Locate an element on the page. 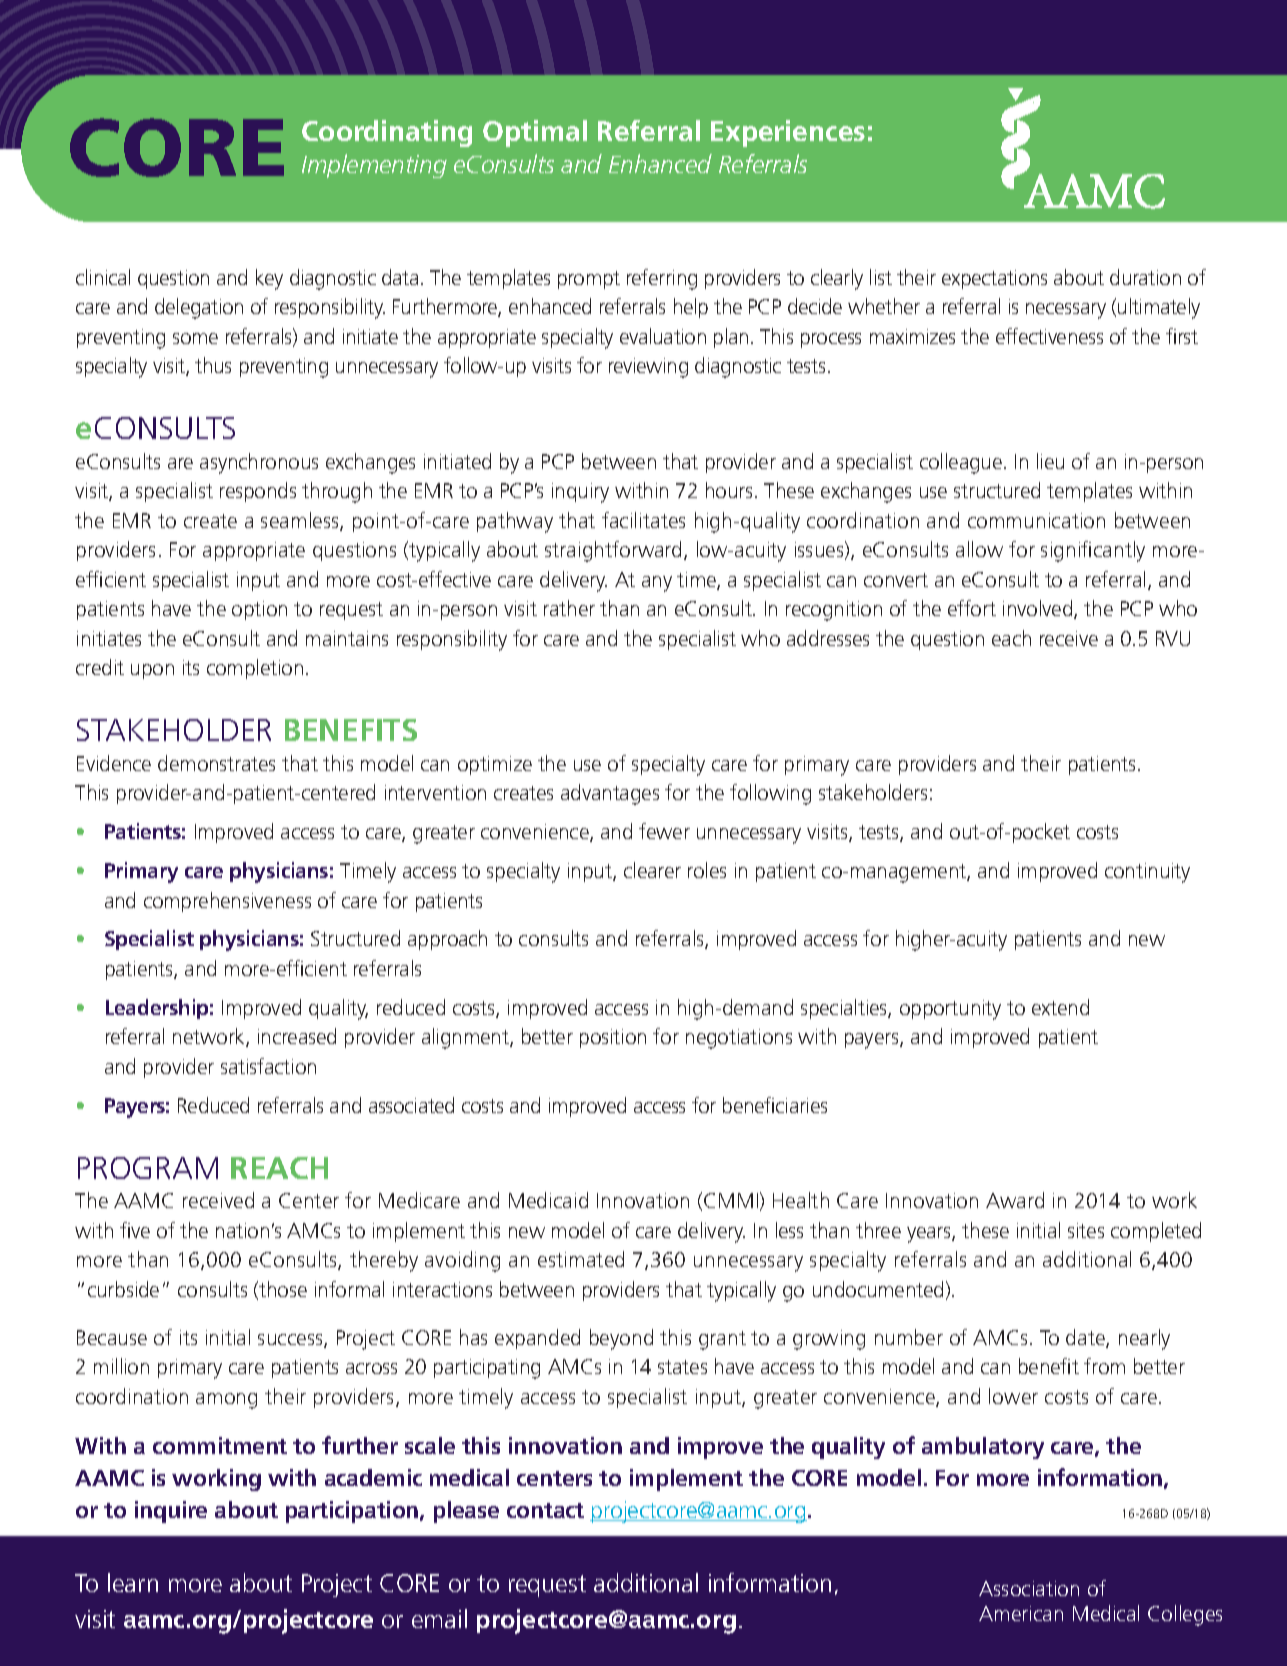  comprehensiveness is located at coordinates (227, 902).
